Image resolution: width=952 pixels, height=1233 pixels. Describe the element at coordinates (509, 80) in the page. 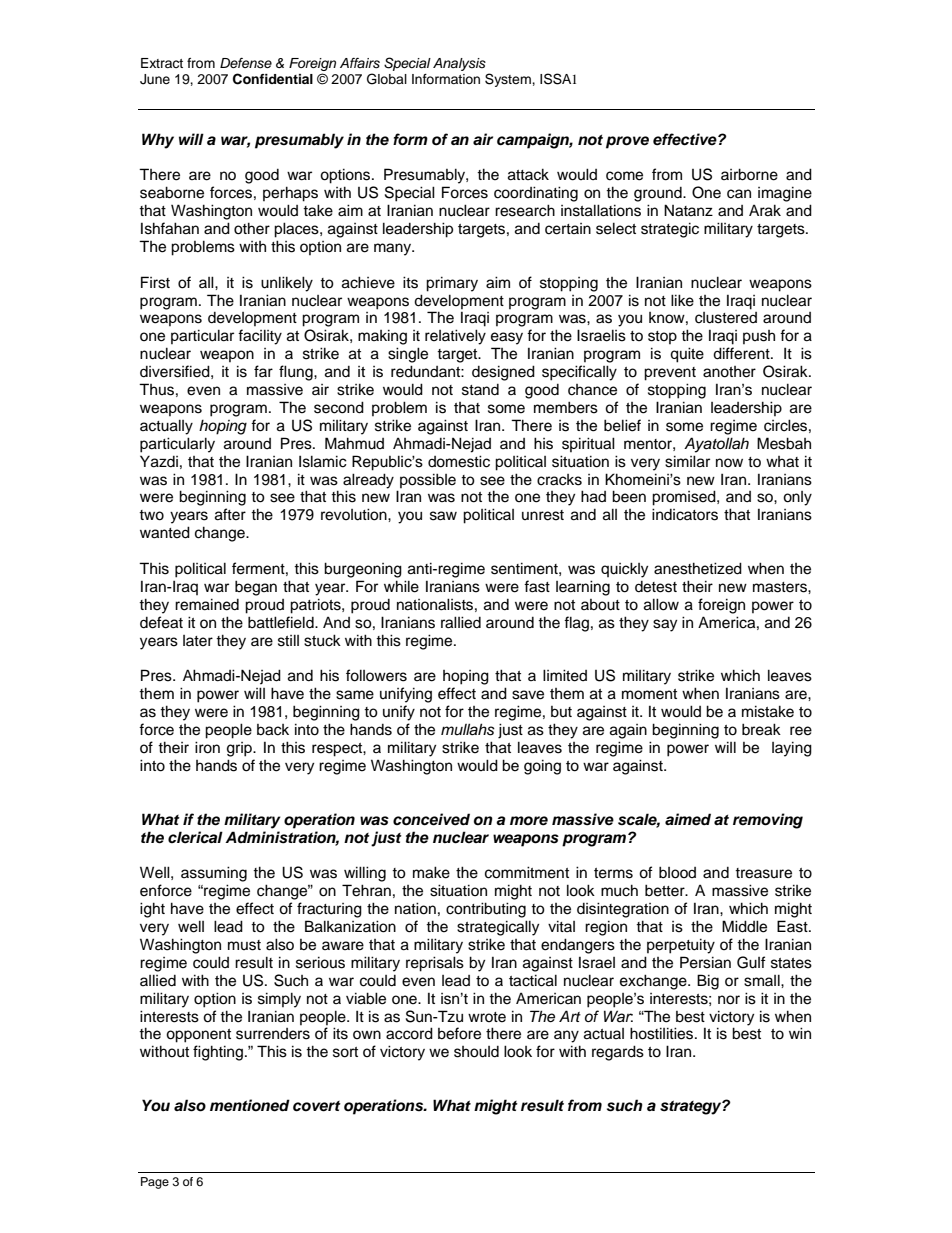

I see `System` at that location.
